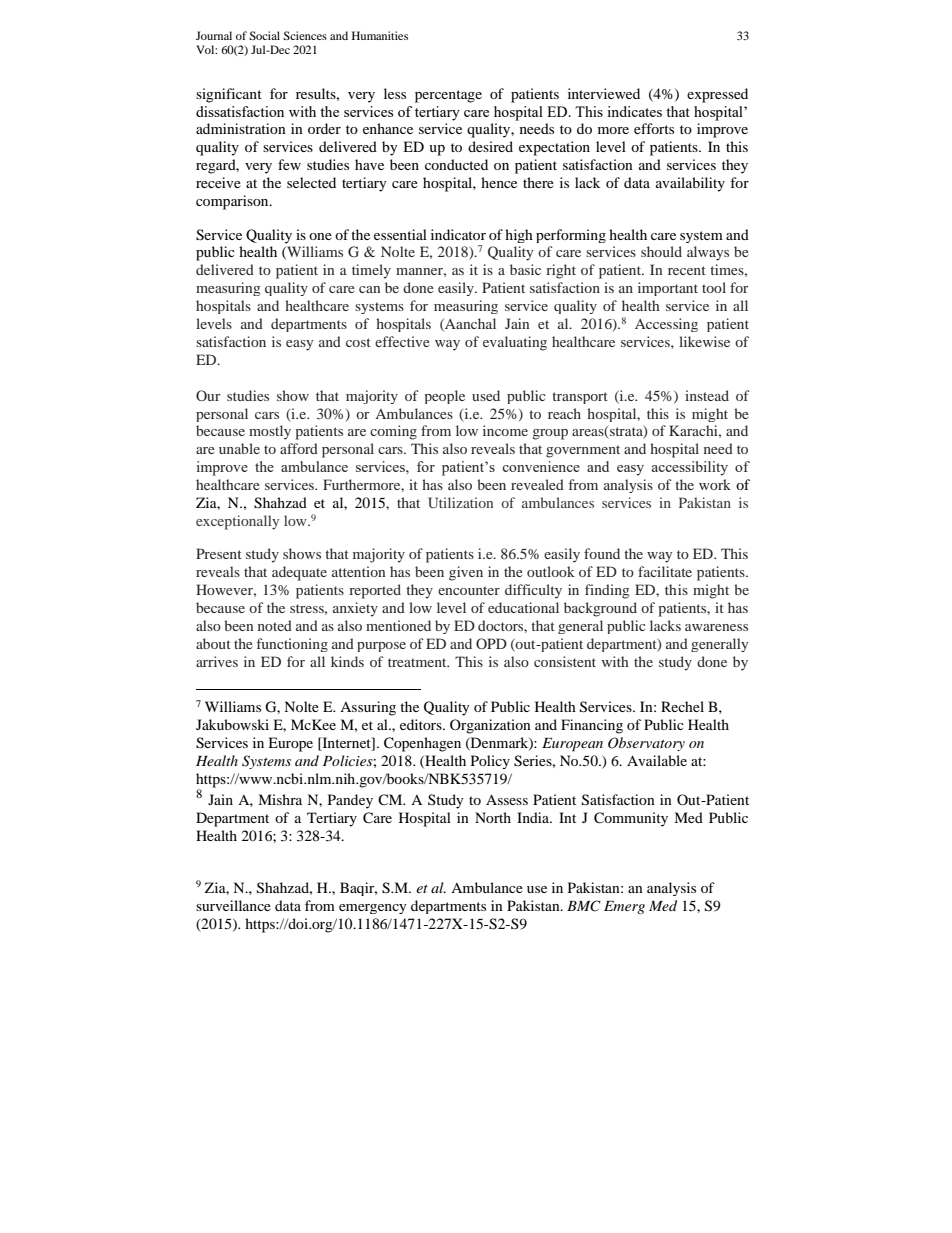  I want to click on noted, so click(275, 625).
